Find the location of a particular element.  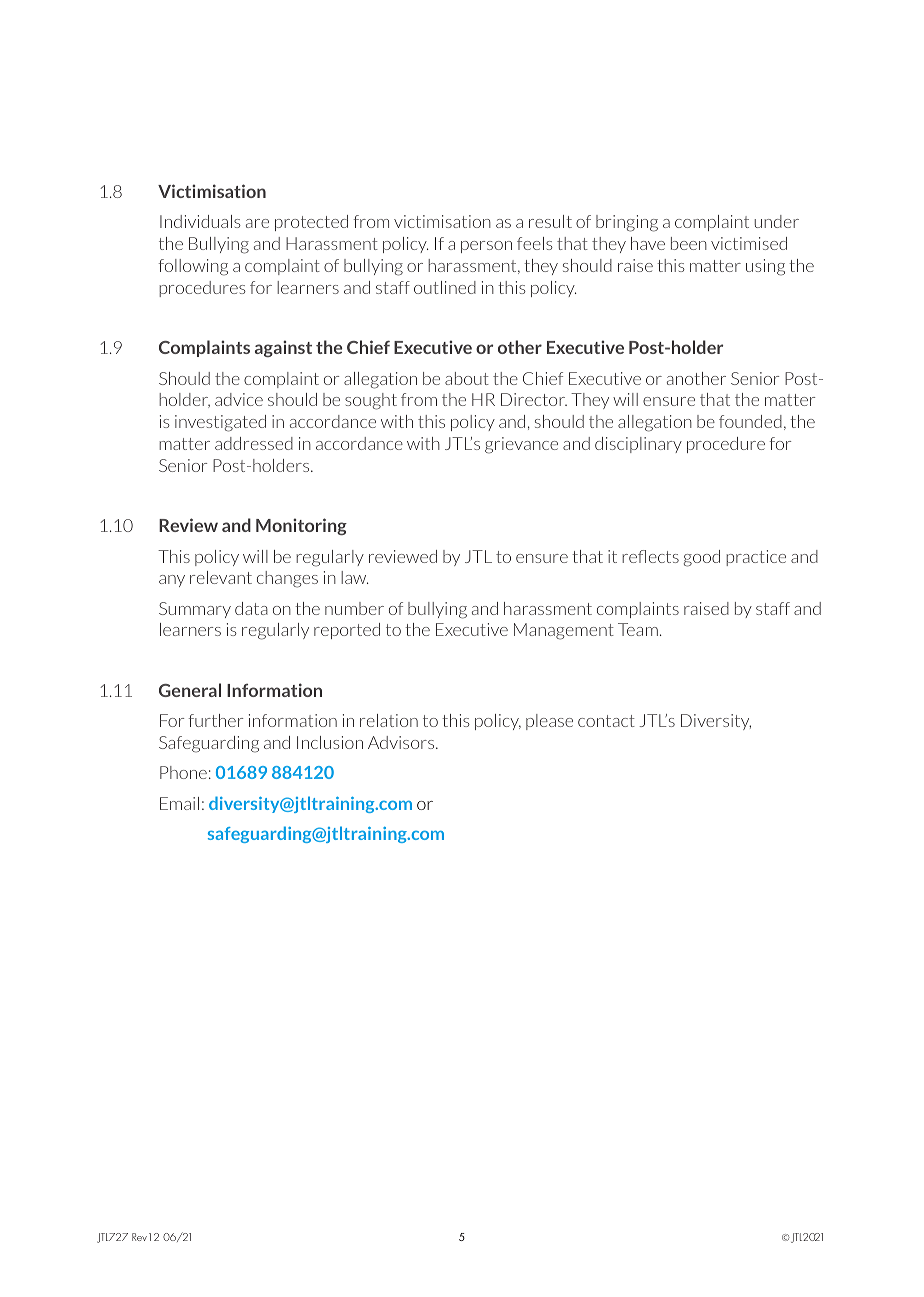

person is located at coordinates (486, 247).
